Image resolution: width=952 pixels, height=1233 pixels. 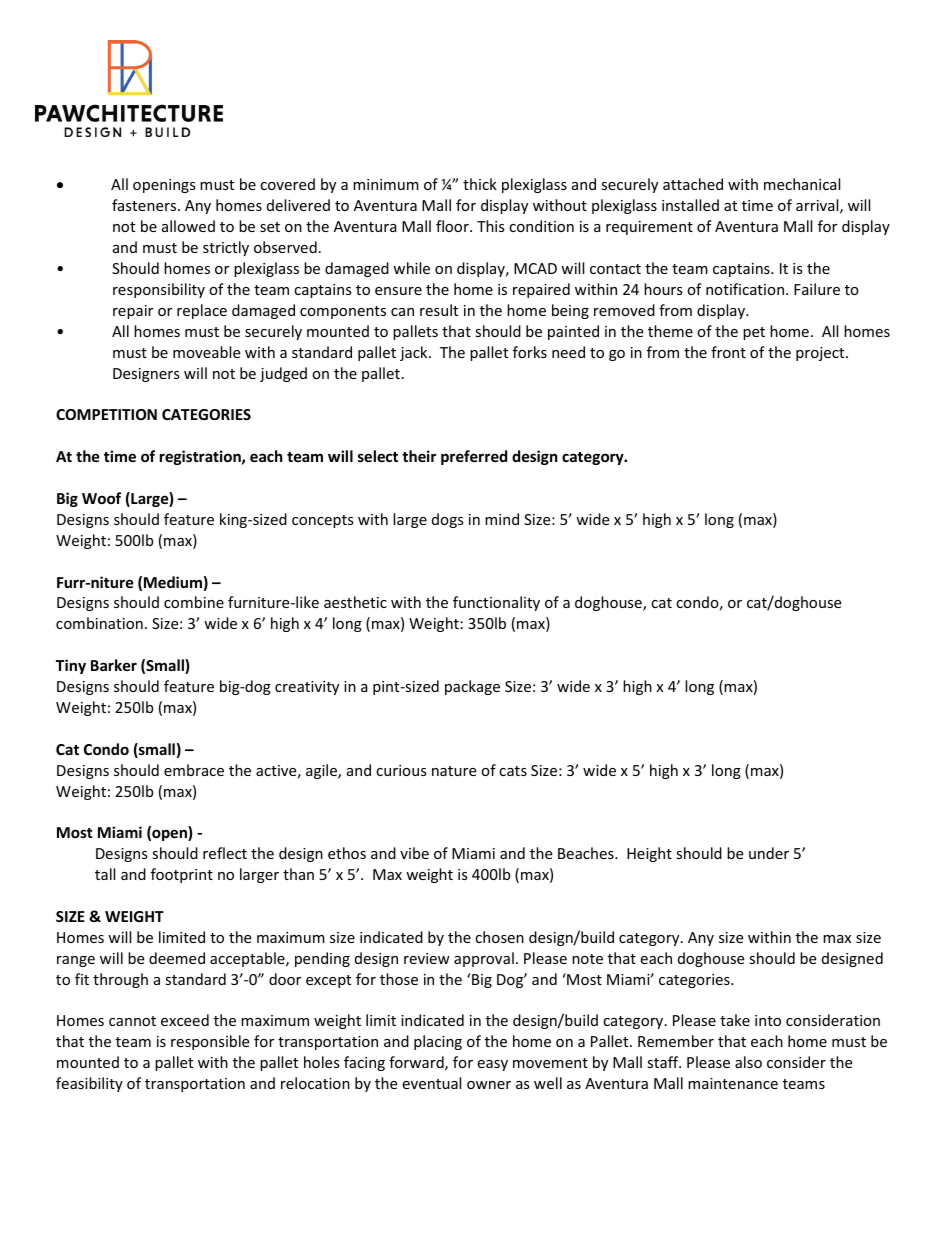 What do you see at coordinates (414, 853) in the screenshot?
I see `vibe` at bounding box center [414, 853].
